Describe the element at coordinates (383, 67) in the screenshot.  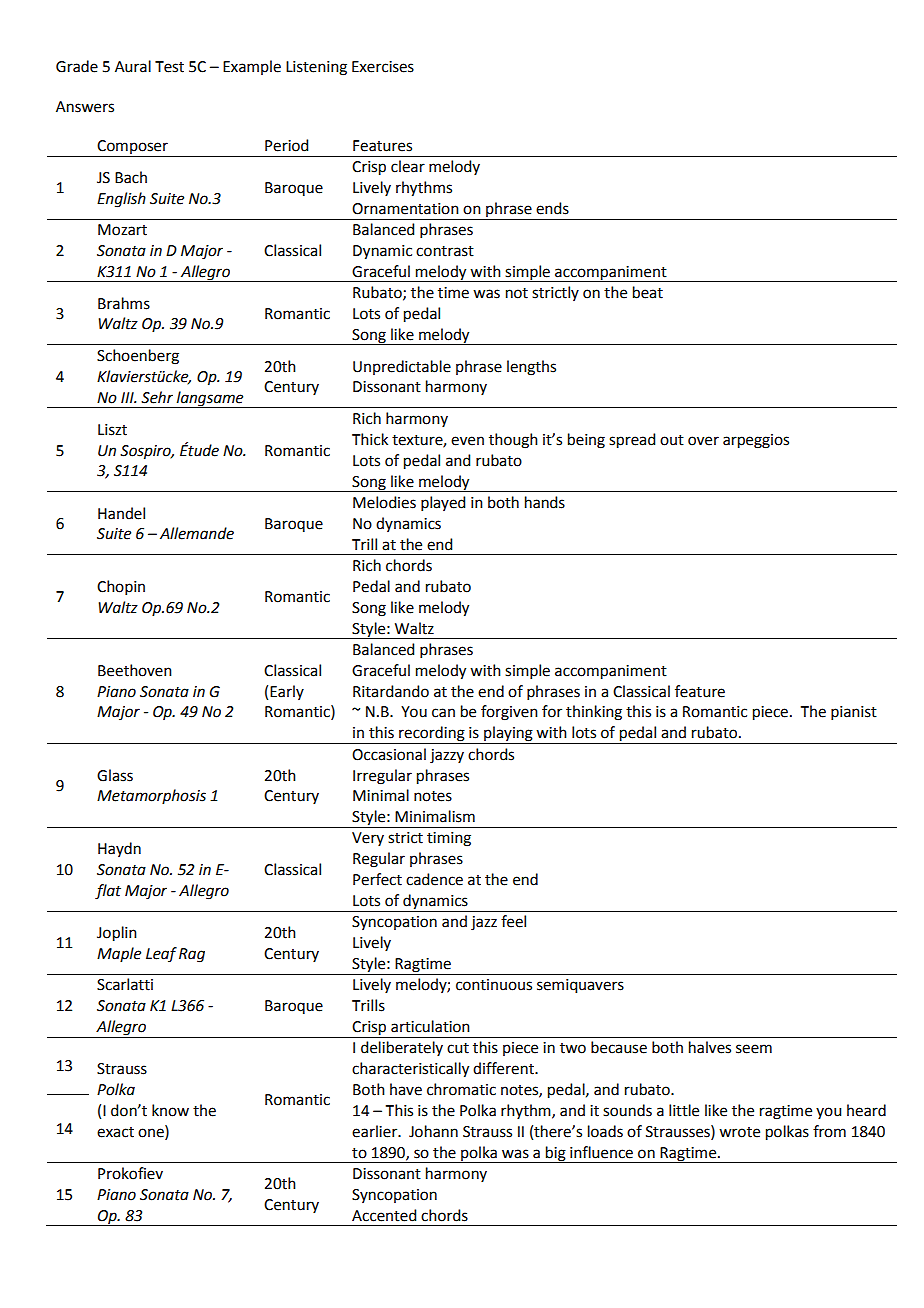
I see `Exercises` at that location.
